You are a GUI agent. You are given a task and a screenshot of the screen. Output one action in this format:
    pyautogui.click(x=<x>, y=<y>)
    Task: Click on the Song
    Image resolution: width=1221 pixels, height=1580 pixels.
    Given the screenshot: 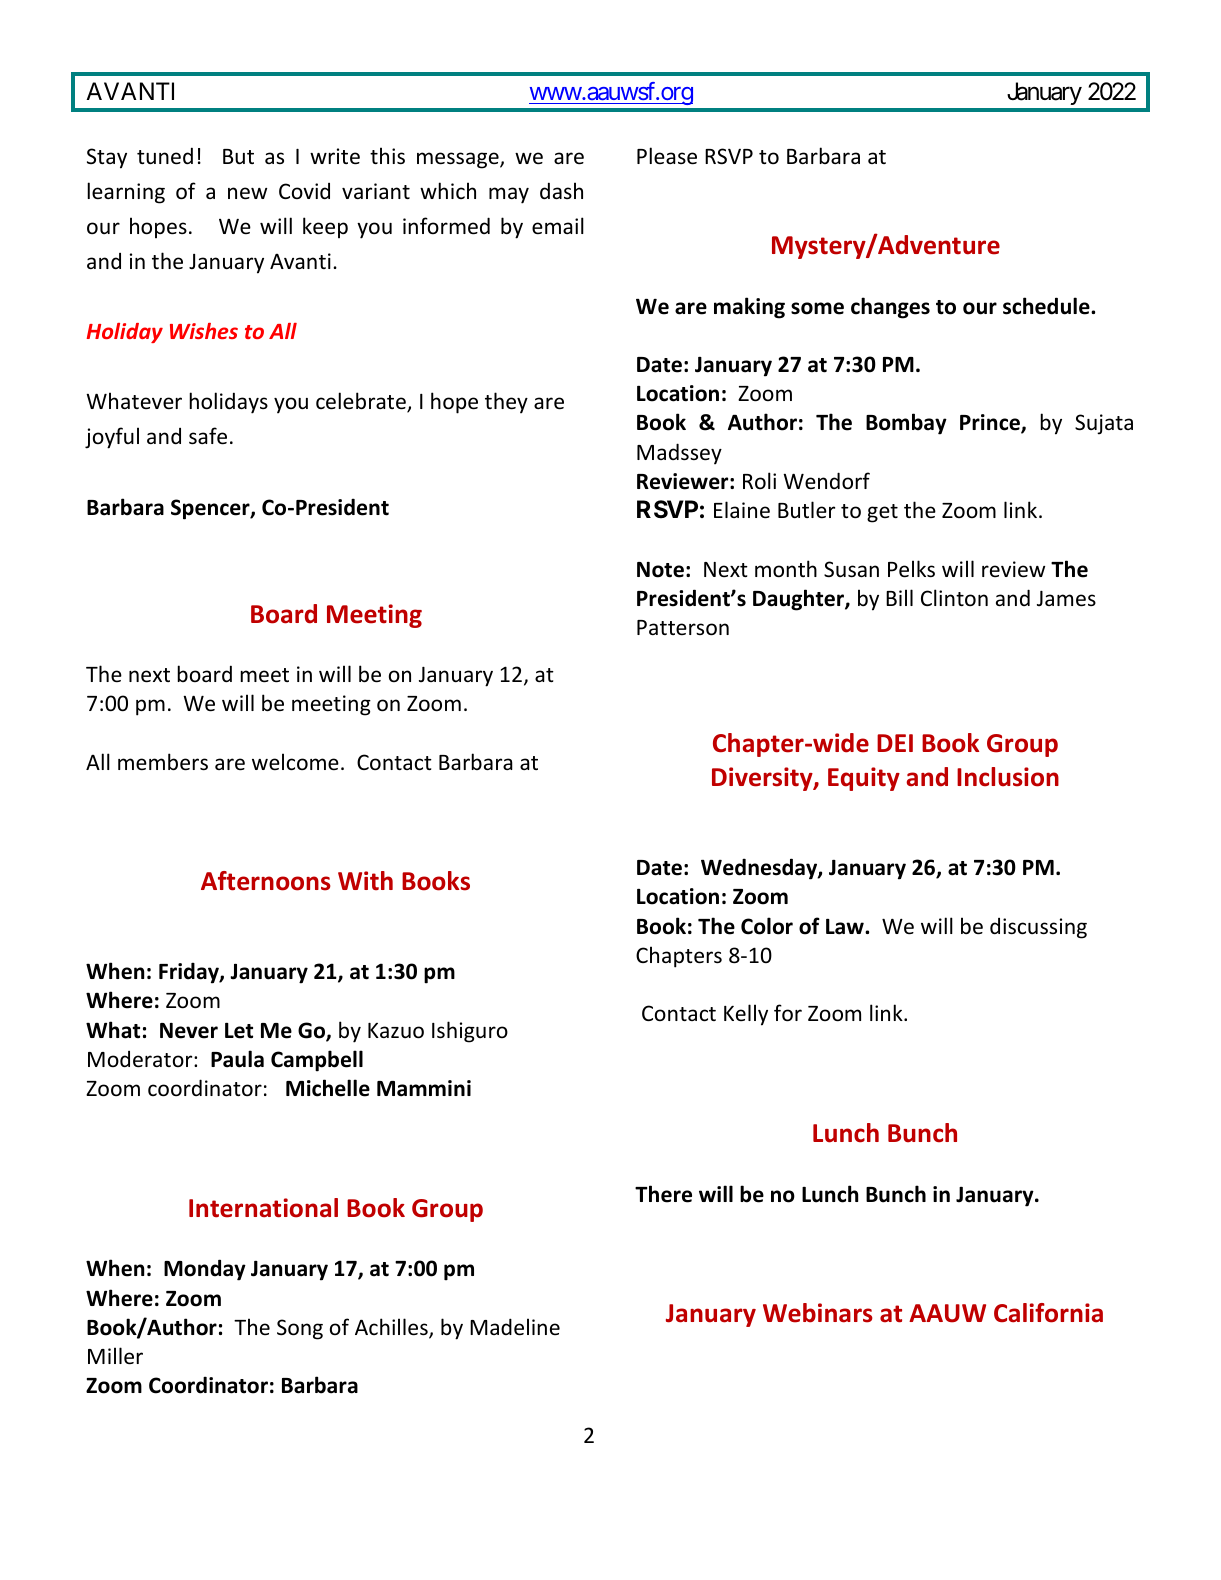 What is the action you would take?
    pyautogui.click(x=300, y=1329)
